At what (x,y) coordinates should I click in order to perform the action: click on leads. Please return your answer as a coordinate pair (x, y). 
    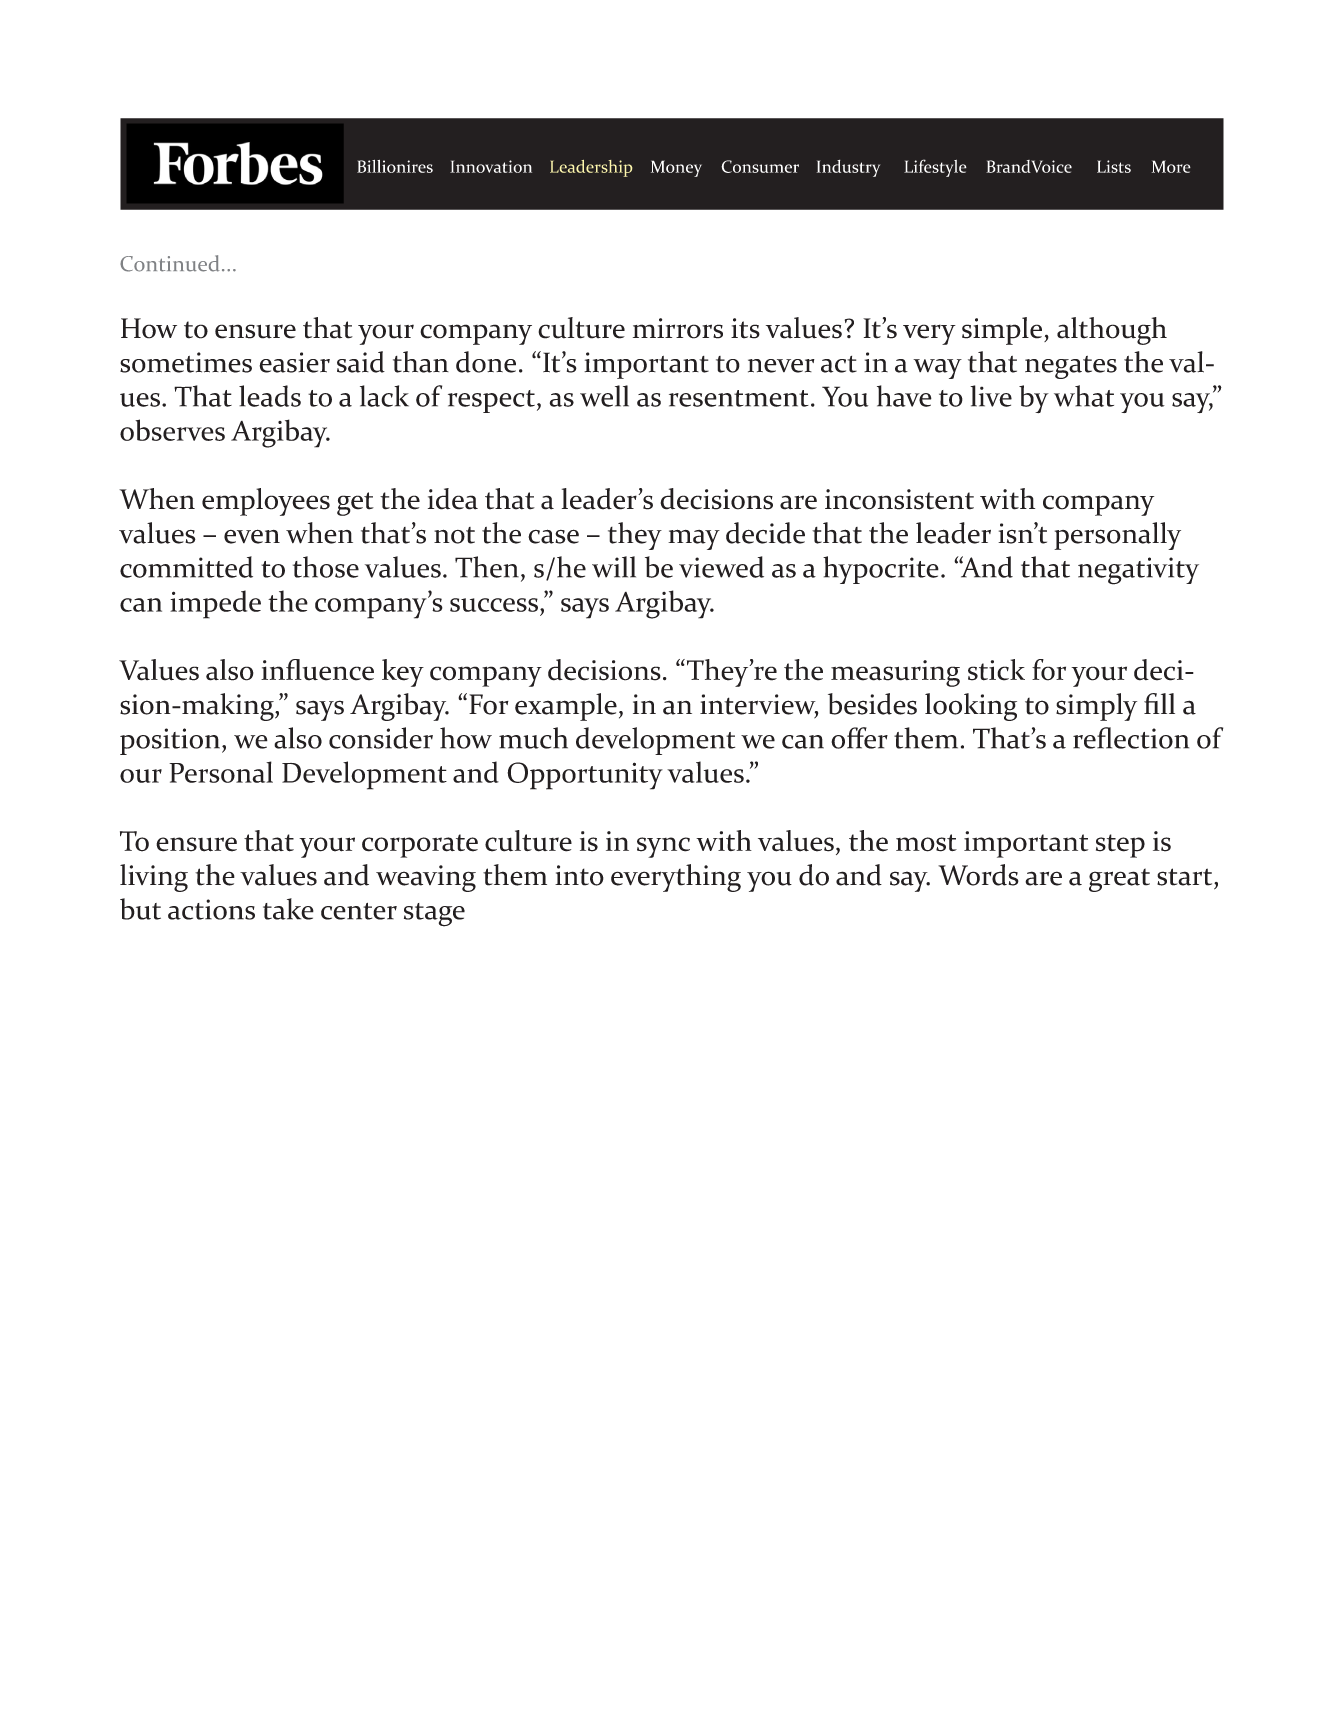
    Looking at the image, I should click on (270, 396).
